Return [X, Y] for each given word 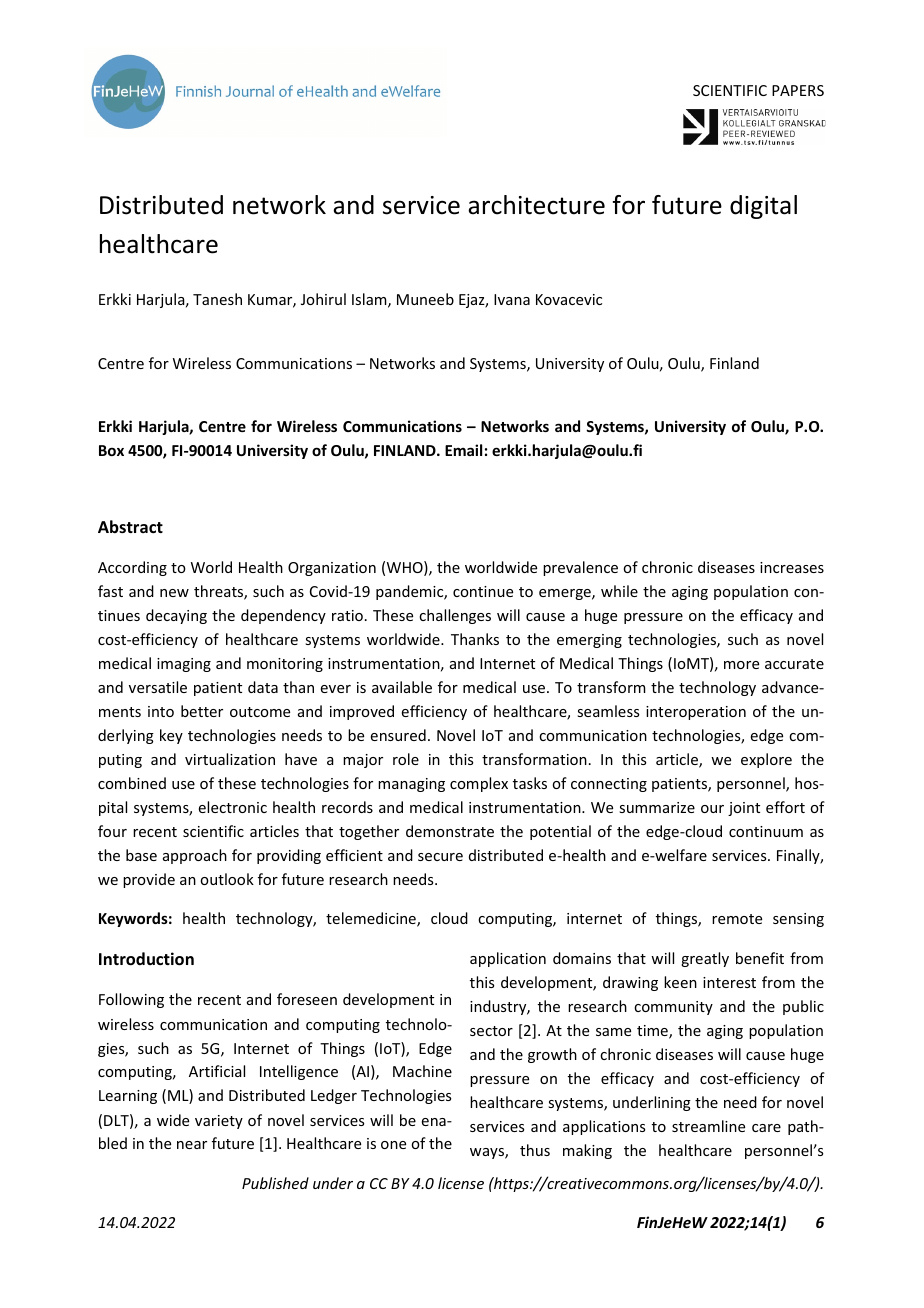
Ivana [512, 299]
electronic [233, 807]
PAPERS [798, 90]
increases [792, 567]
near [192, 1145]
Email [463, 450]
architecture [536, 205]
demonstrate [450, 831]
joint [744, 809]
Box [111, 450]
